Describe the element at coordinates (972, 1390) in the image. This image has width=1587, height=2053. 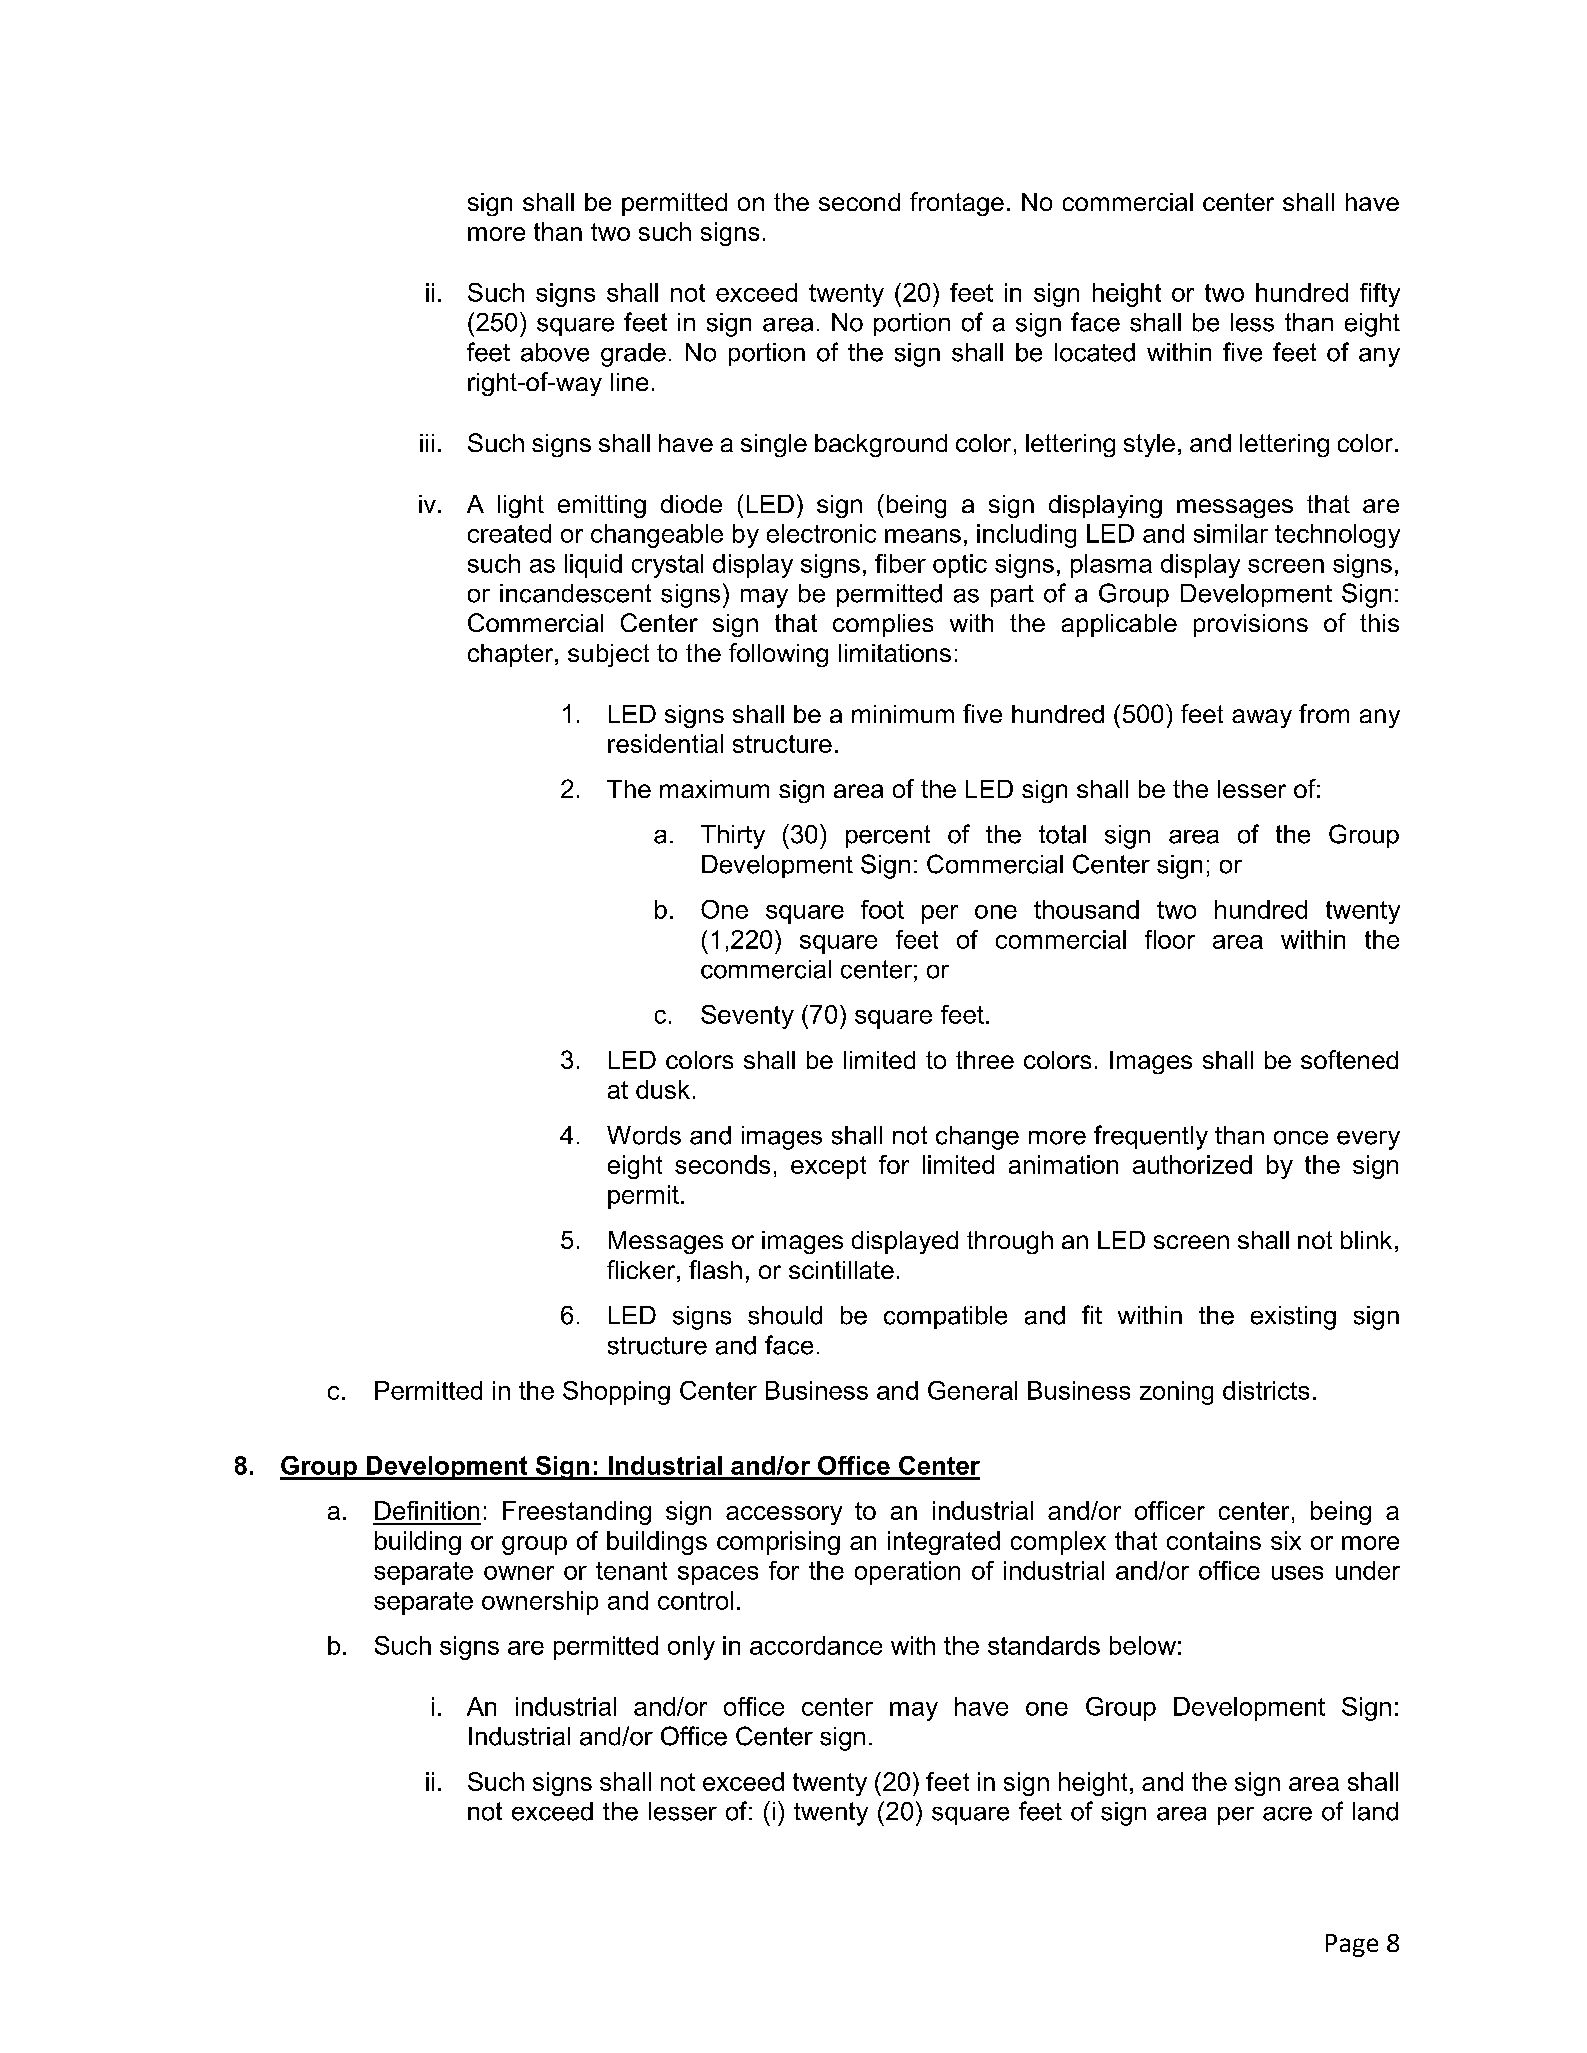
I see `General` at that location.
